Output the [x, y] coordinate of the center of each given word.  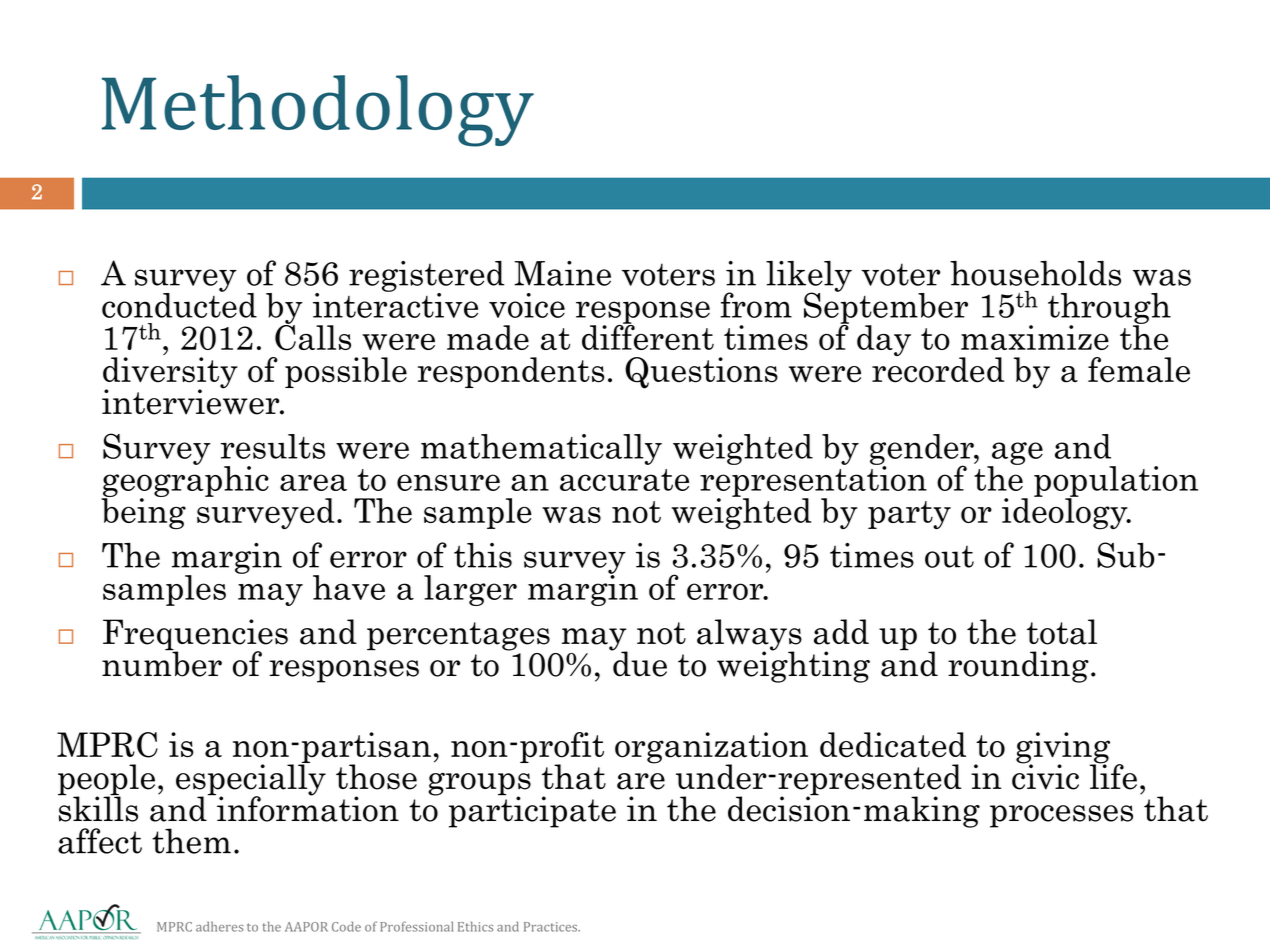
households [1035, 273]
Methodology [318, 111]
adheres [220, 926]
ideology [1066, 513]
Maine [562, 273]
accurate [624, 480]
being [143, 513]
